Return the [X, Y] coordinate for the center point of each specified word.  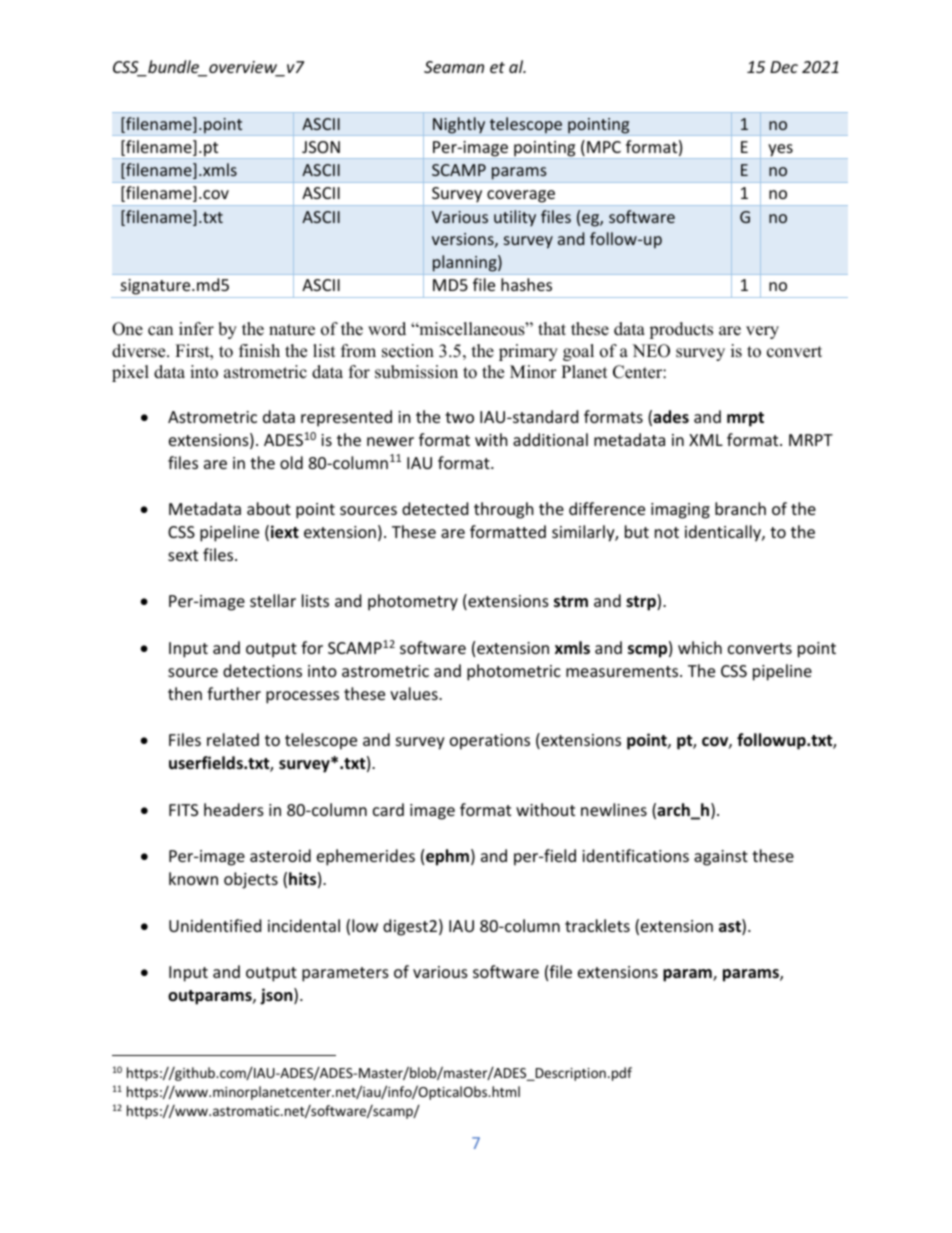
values [415, 693]
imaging [680, 511]
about [269, 508]
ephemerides [366, 857]
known [193, 878]
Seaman [454, 67]
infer [196, 329]
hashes [526, 284]
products [681, 330]
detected [435, 508]
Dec [784, 67]
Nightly [459, 126]
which [700, 647]
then [185, 693]
